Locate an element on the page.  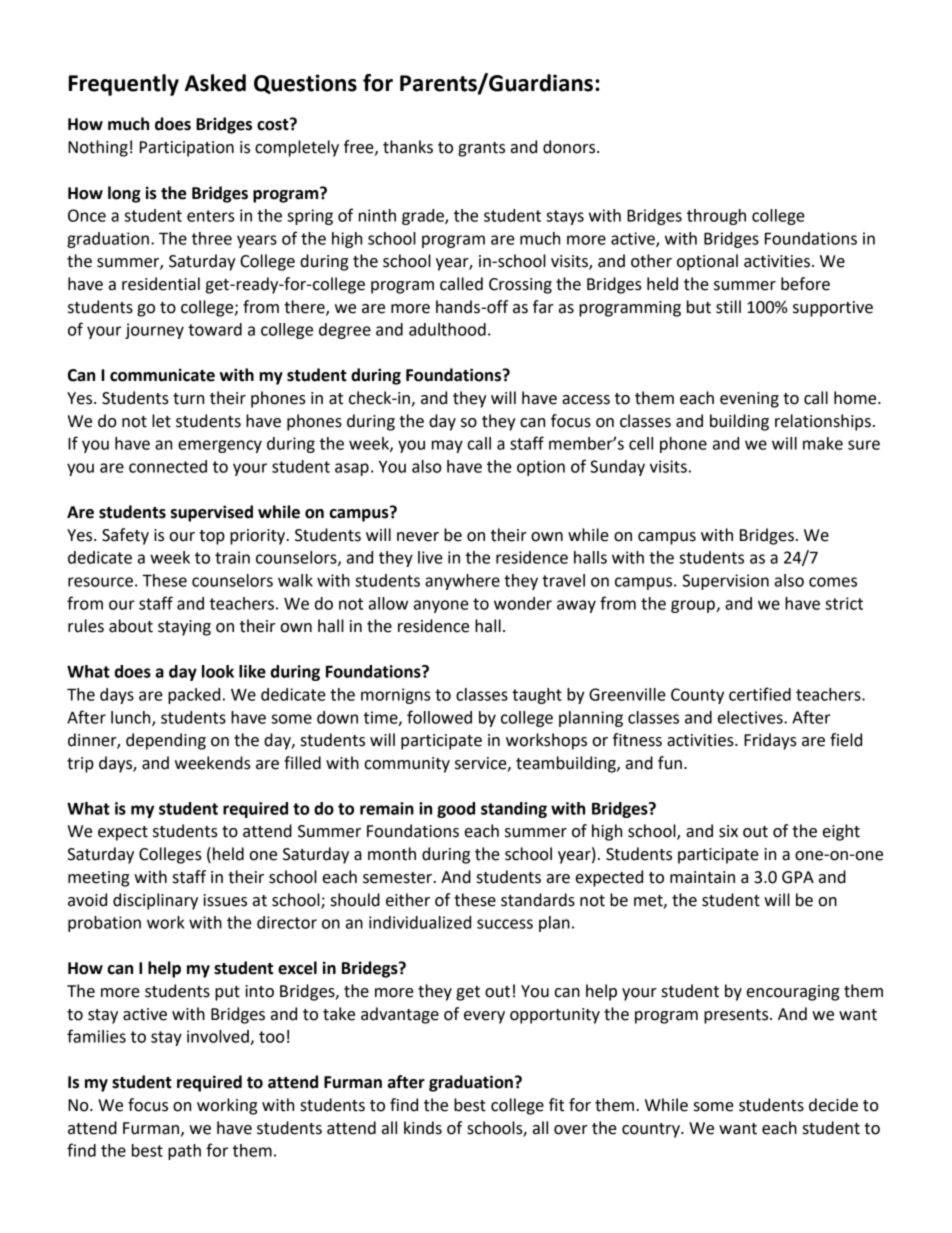
path is located at coordinates (184, 1152).
